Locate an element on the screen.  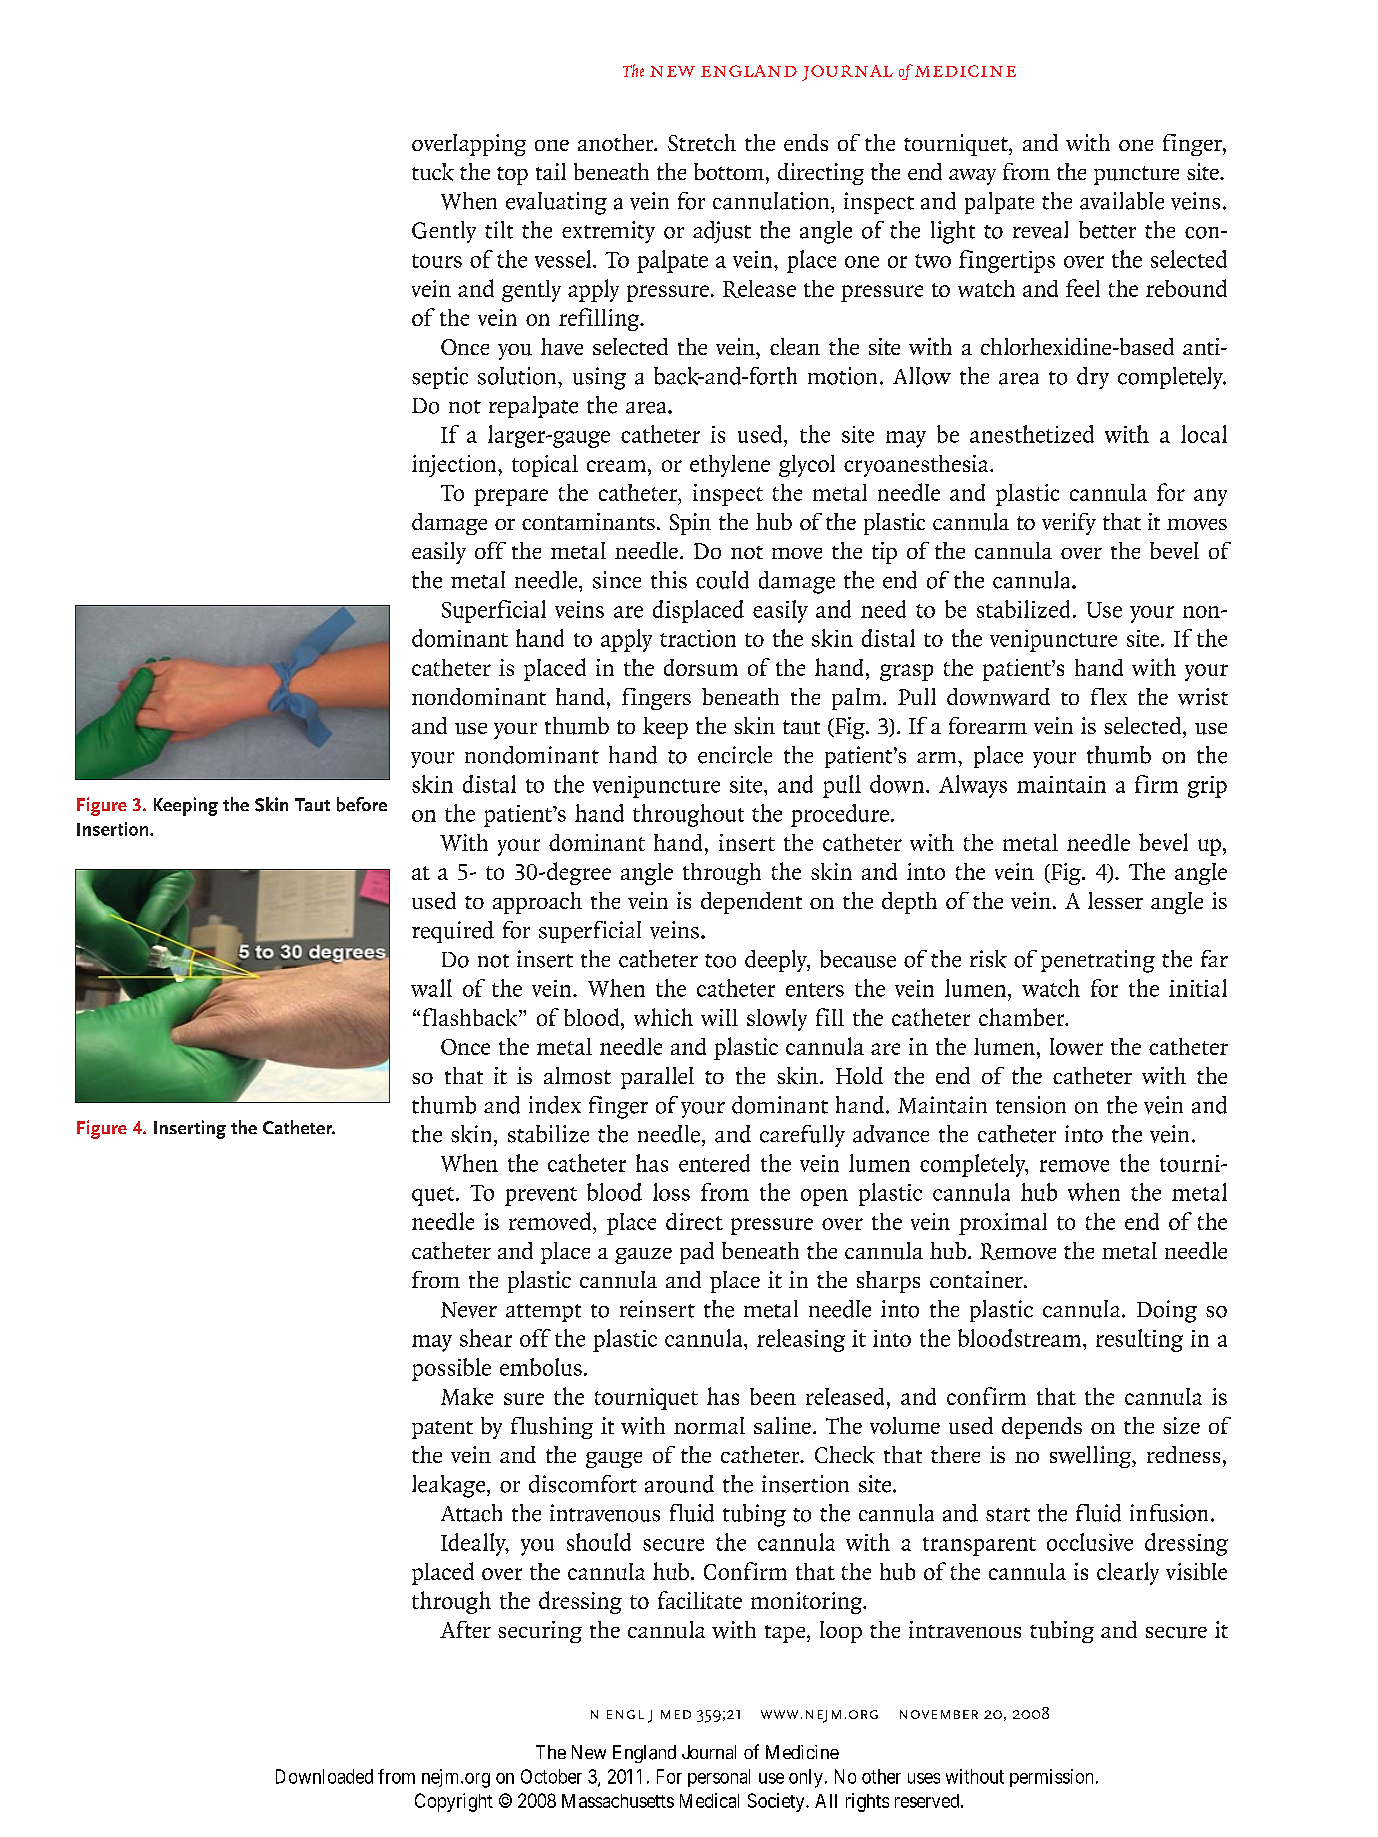
swelling is located at coordinates (1092, 1457).
